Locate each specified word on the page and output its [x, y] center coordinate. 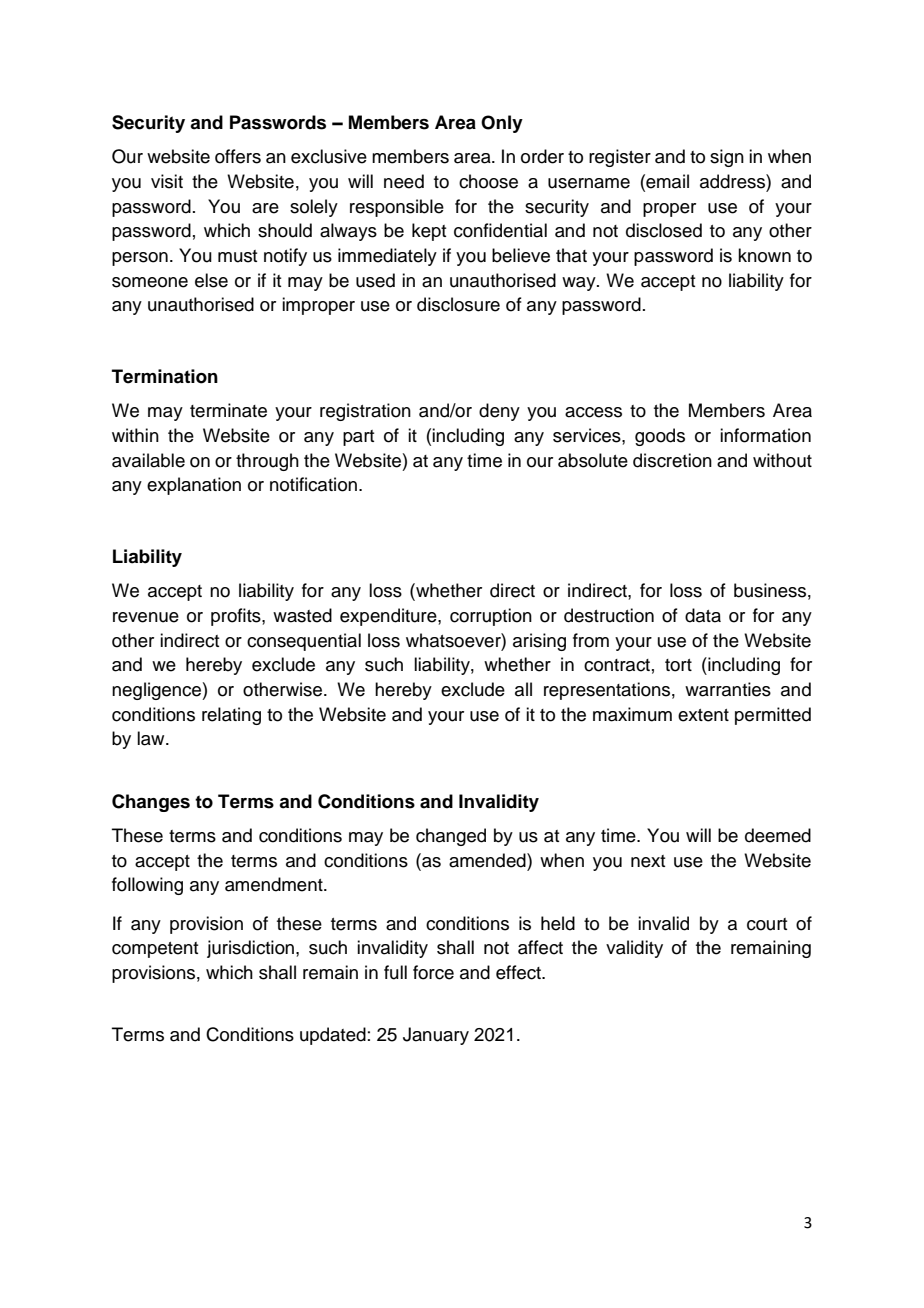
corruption [491, 617]
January [436, 1036]
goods [660, 437]
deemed [778, 835]
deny [499, 412]
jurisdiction [252, 949]
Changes [151, 803]
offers [238, 156]
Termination [165, 376]
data [703, 615]
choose [488, 181]
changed [451, 837]
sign [727, 158]
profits [237, 617]
